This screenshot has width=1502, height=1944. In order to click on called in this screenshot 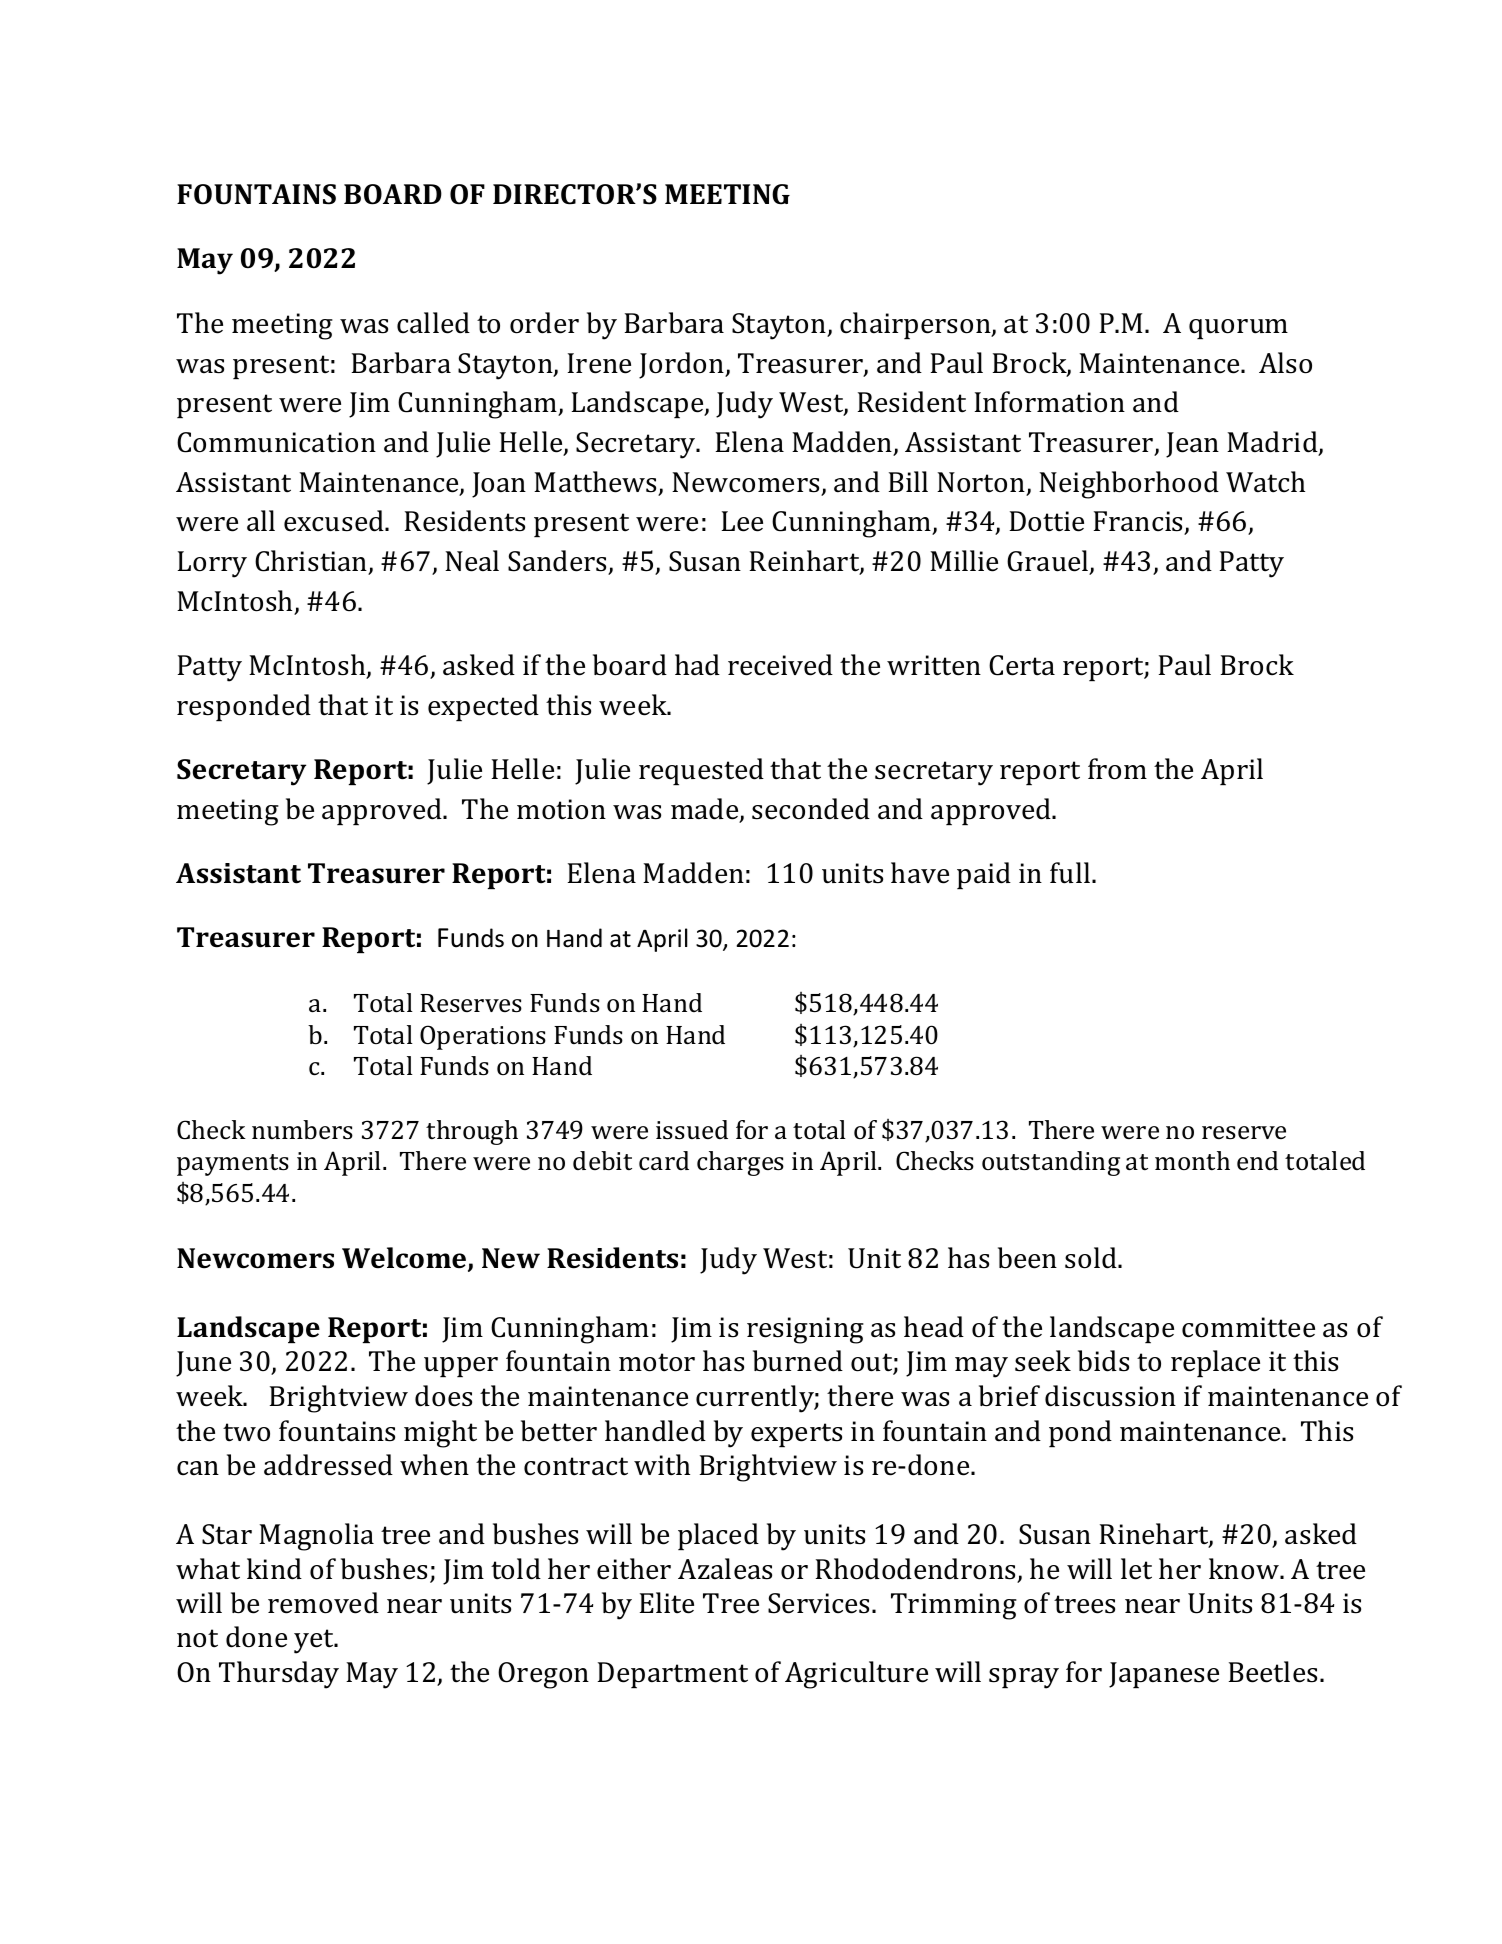, I will do `click(433, 323)`.
